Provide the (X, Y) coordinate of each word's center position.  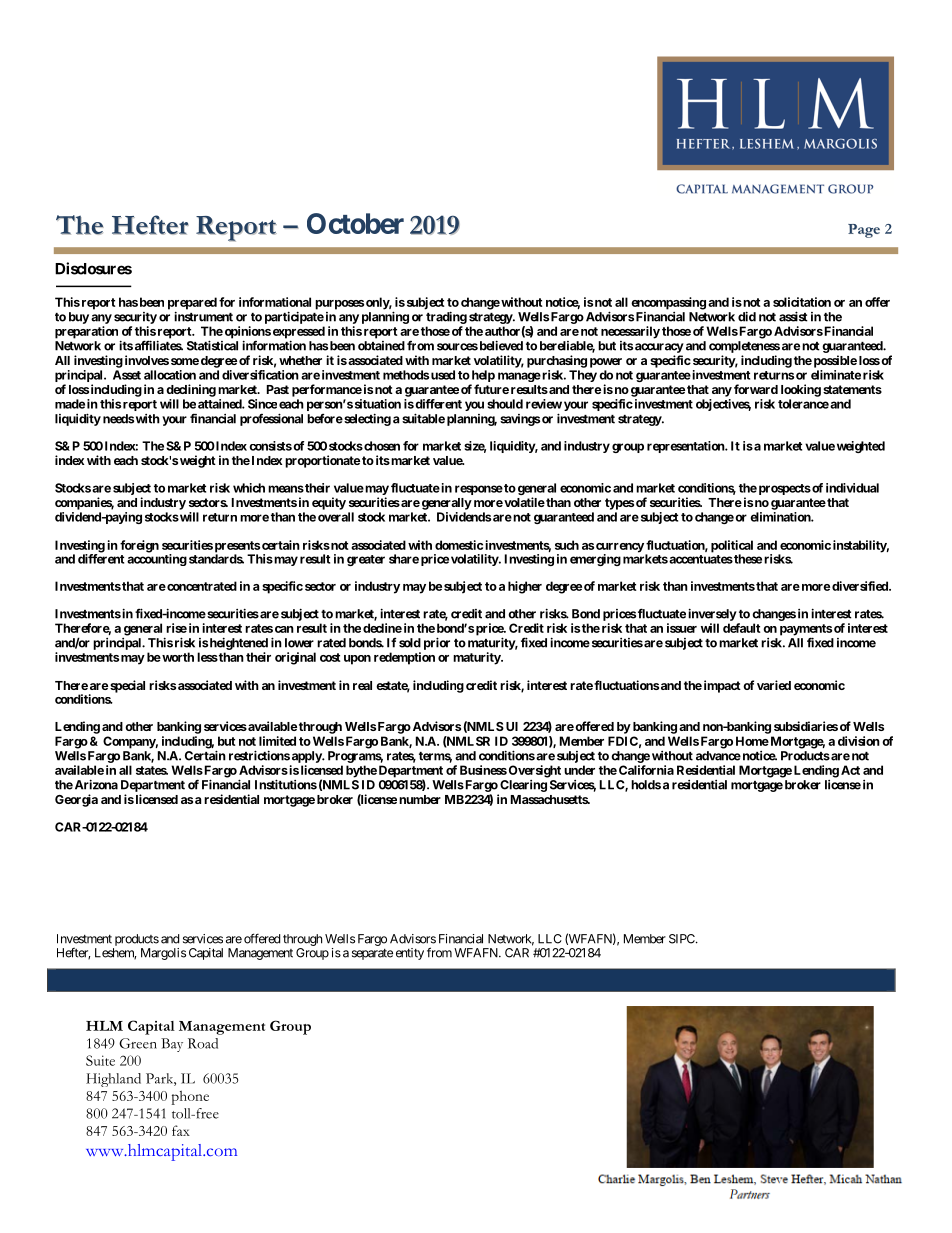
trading (446, 317)
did (747, 316)
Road (203, 1043)
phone (190, 1098)
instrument (203, 316)
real (362, 685)
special (127, 686)
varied (774, 685)
